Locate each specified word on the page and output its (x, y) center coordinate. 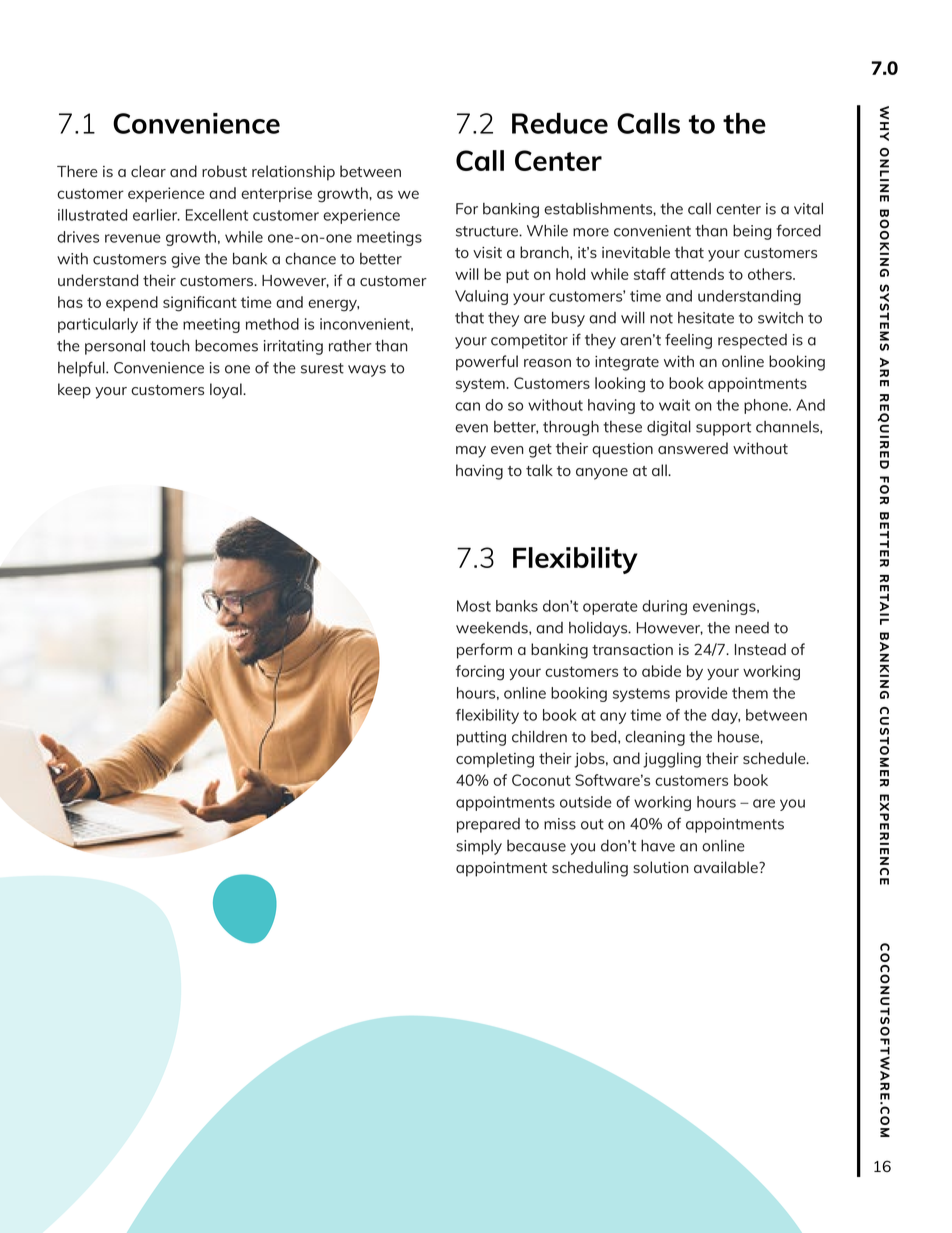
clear (148, 171)
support (723, 429)
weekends (493, 628)
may (471, 452)
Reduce (560, 123)
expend (132, 303)
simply (479, 847)
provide (702, 694)
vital (808, 209)
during (664, 607)
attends (697, 274)
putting (481, 738)
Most (474, 606)
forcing (480, 673)
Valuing (481, 297)
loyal (227, 391)
